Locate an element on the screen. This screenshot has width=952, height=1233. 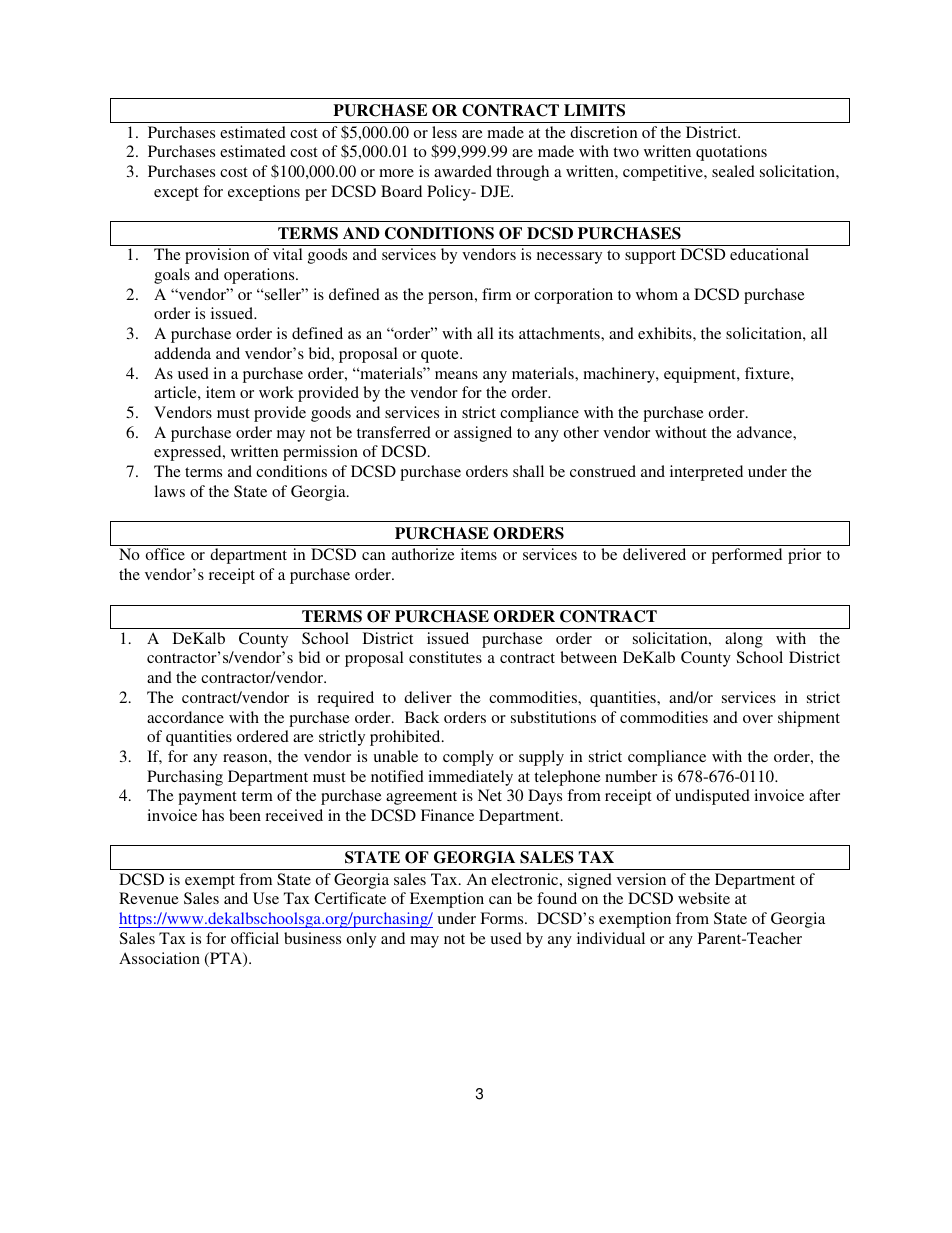
less is located at coordinates (444, 132).
